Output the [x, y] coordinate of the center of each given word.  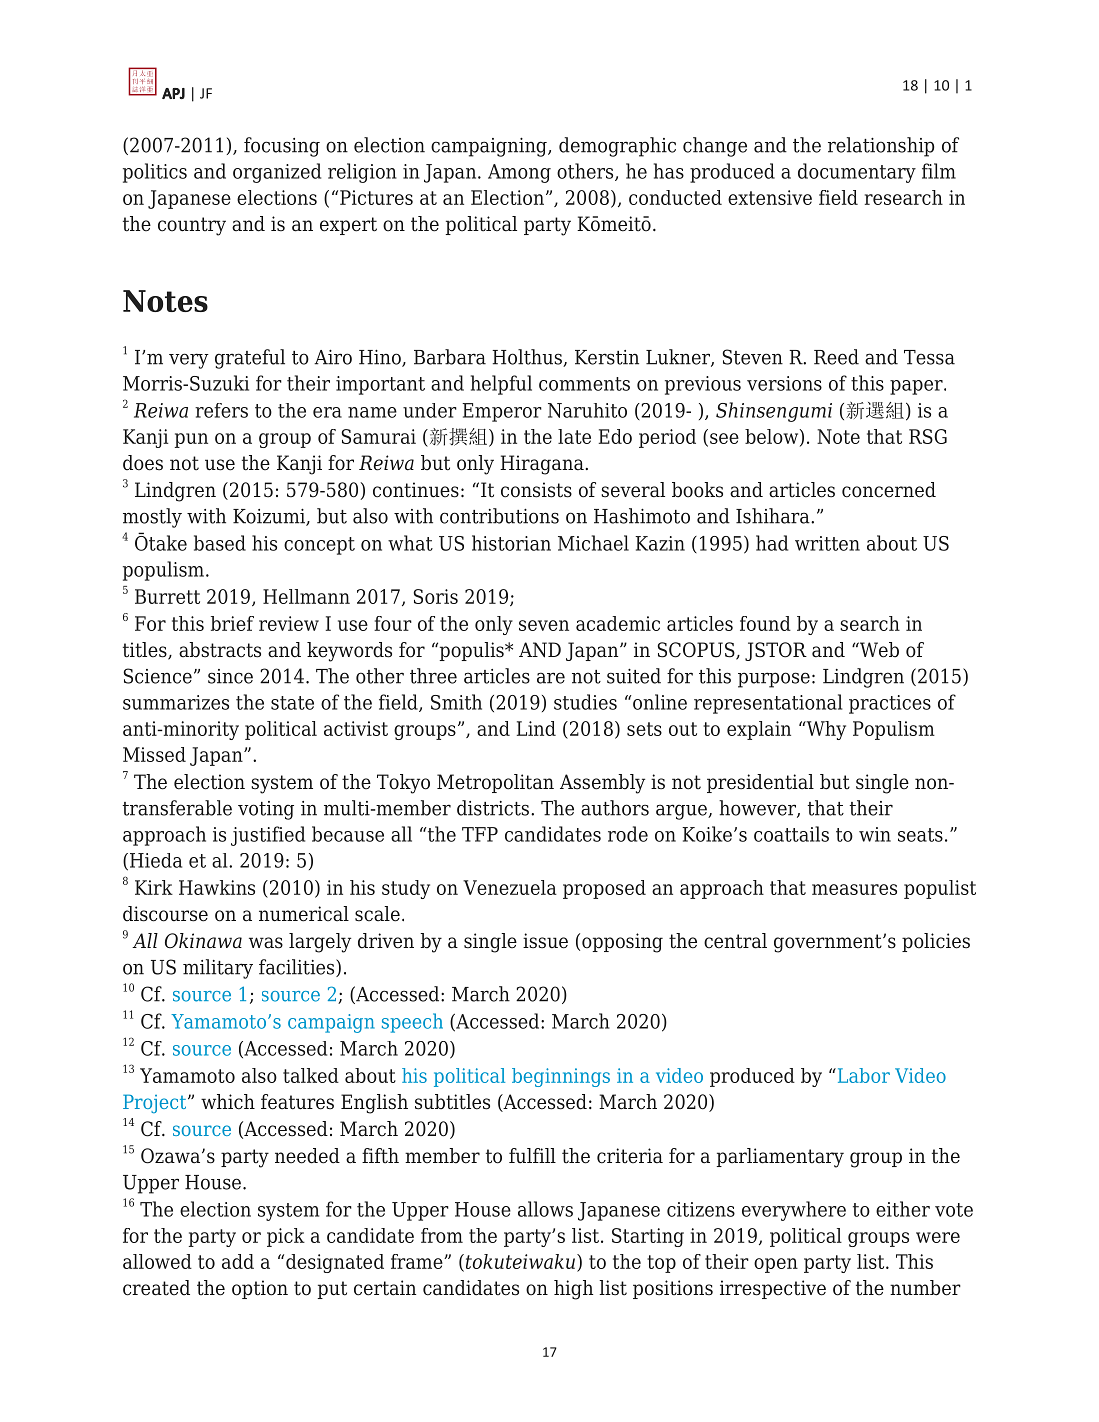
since [230, 676]
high [573, 1290]
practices [890, 704]
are [551, 678]
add [238, 1261]
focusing [282, 147]
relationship [881, 147]
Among [519, 173]
